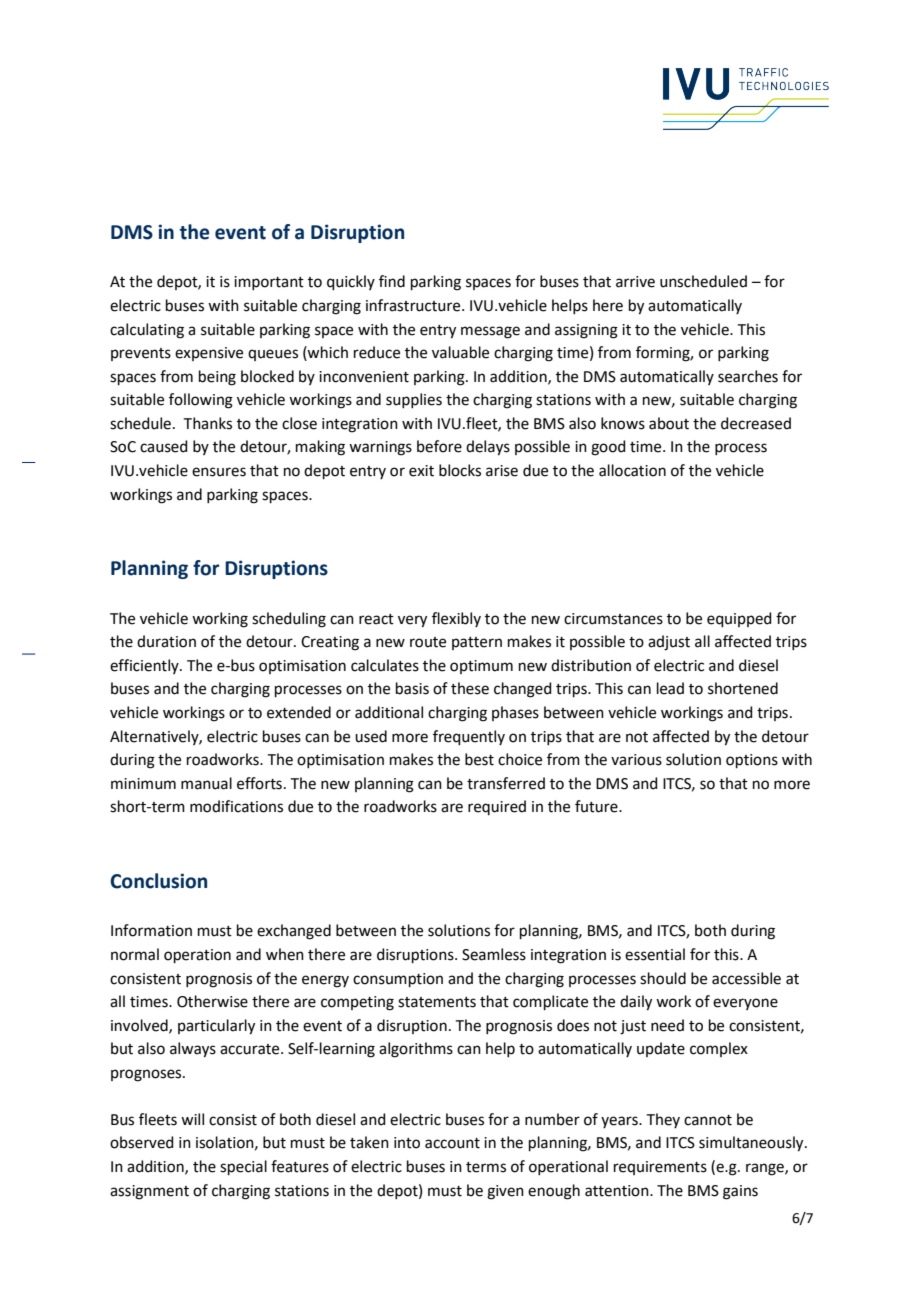 The height and width of the screenshot is (1308, 924). What do you see at coordinates (209, 354) in the screenshot?
I see `expensive` at bounding box center [209, 354].
